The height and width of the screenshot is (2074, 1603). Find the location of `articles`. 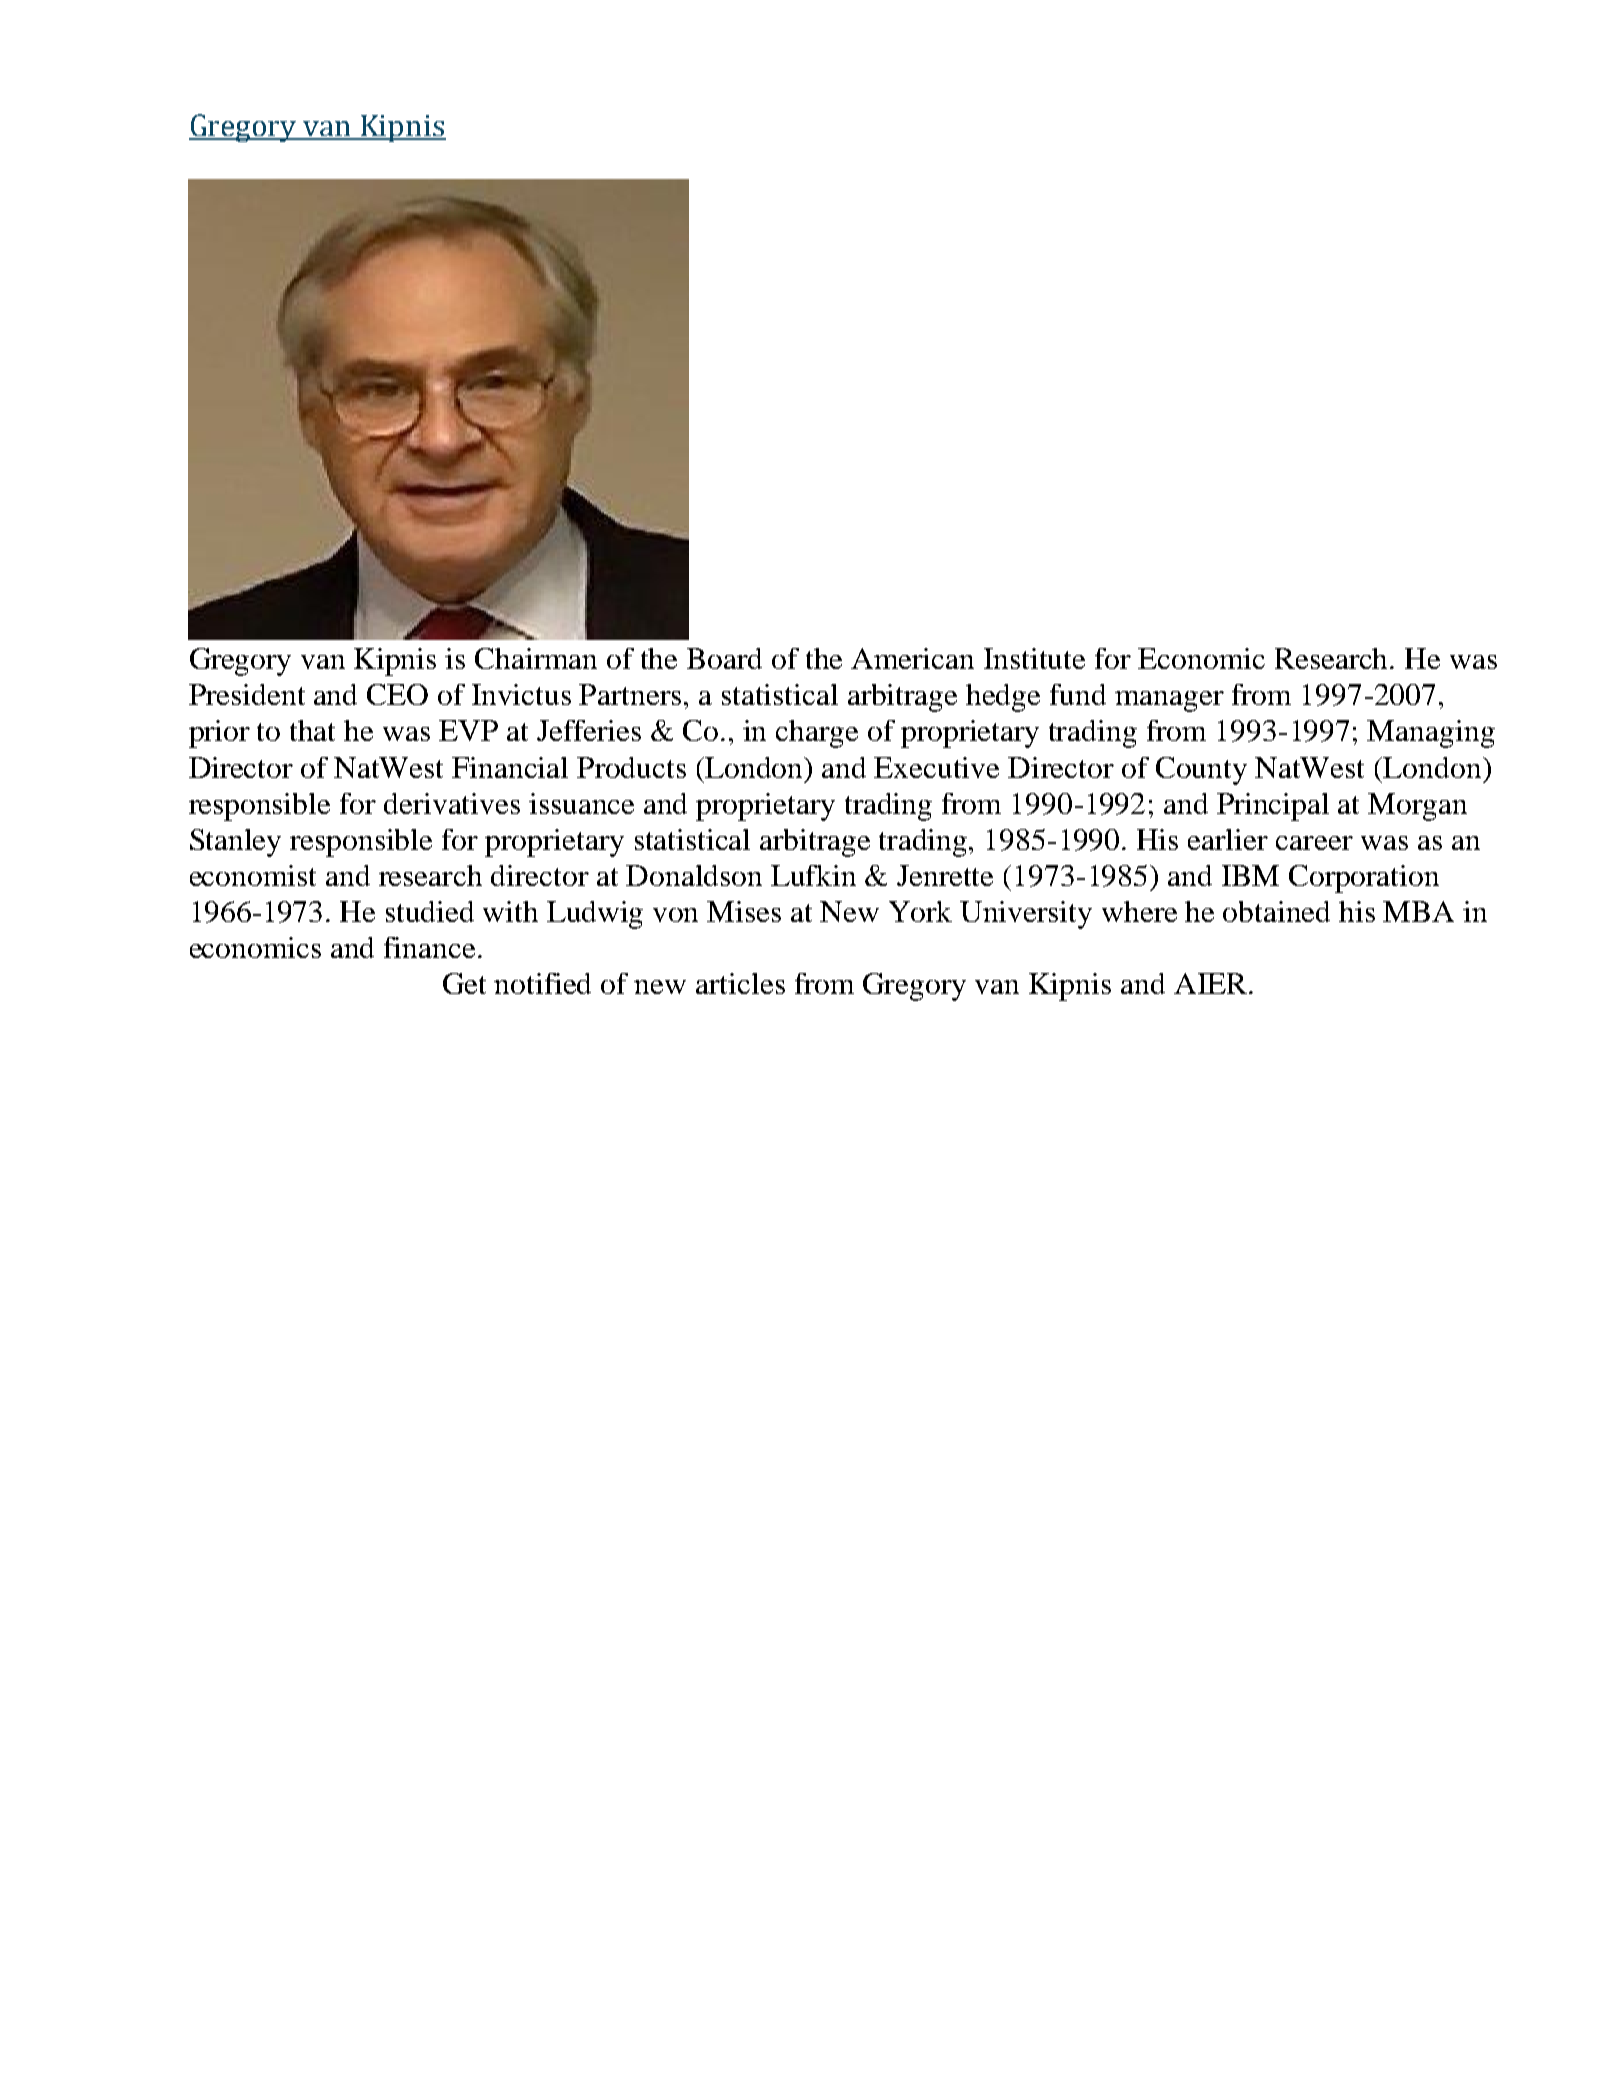

articles is located at coordinates (740, 983).
